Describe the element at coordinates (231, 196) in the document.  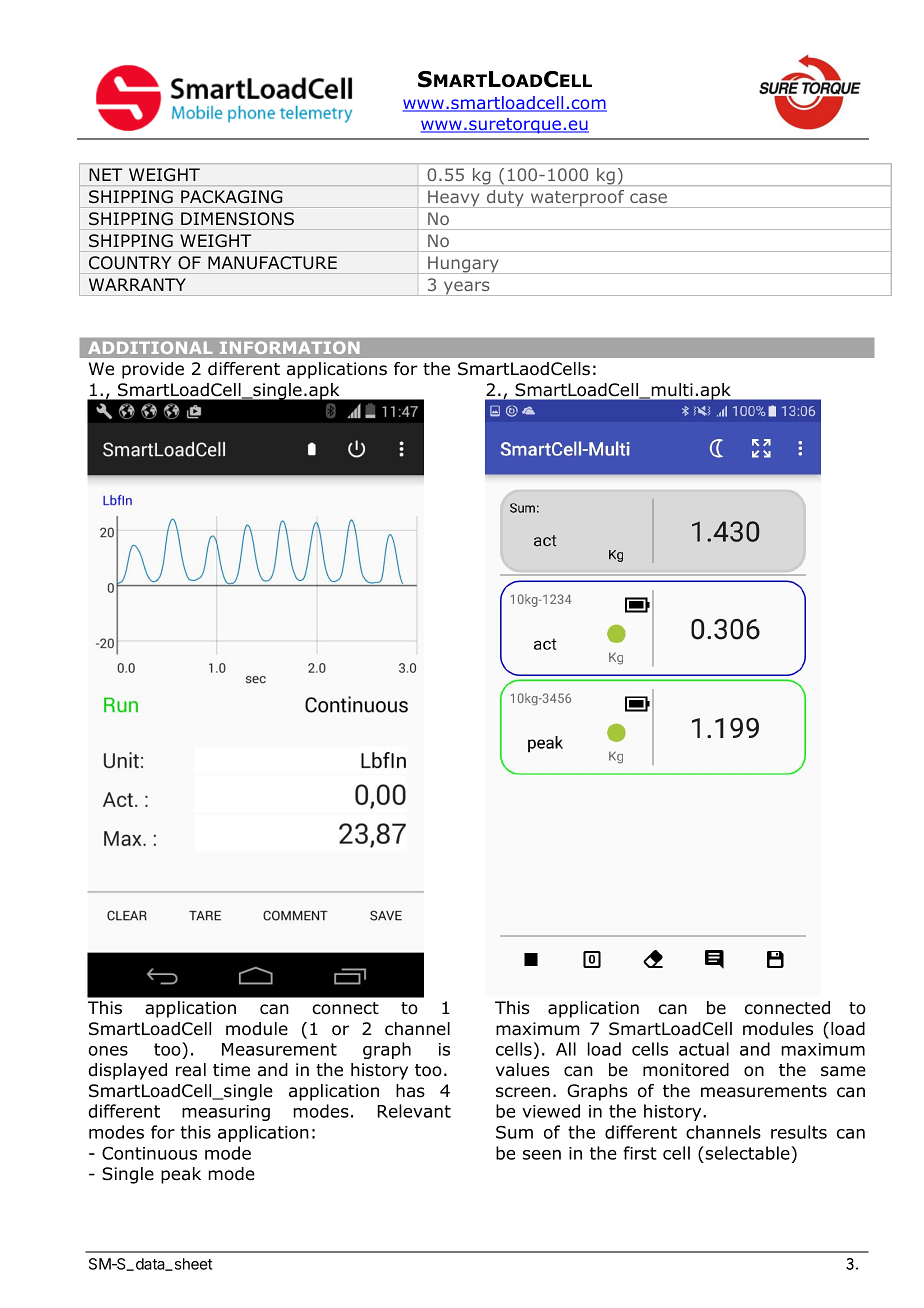
I see `PACKAGING` at that location.
